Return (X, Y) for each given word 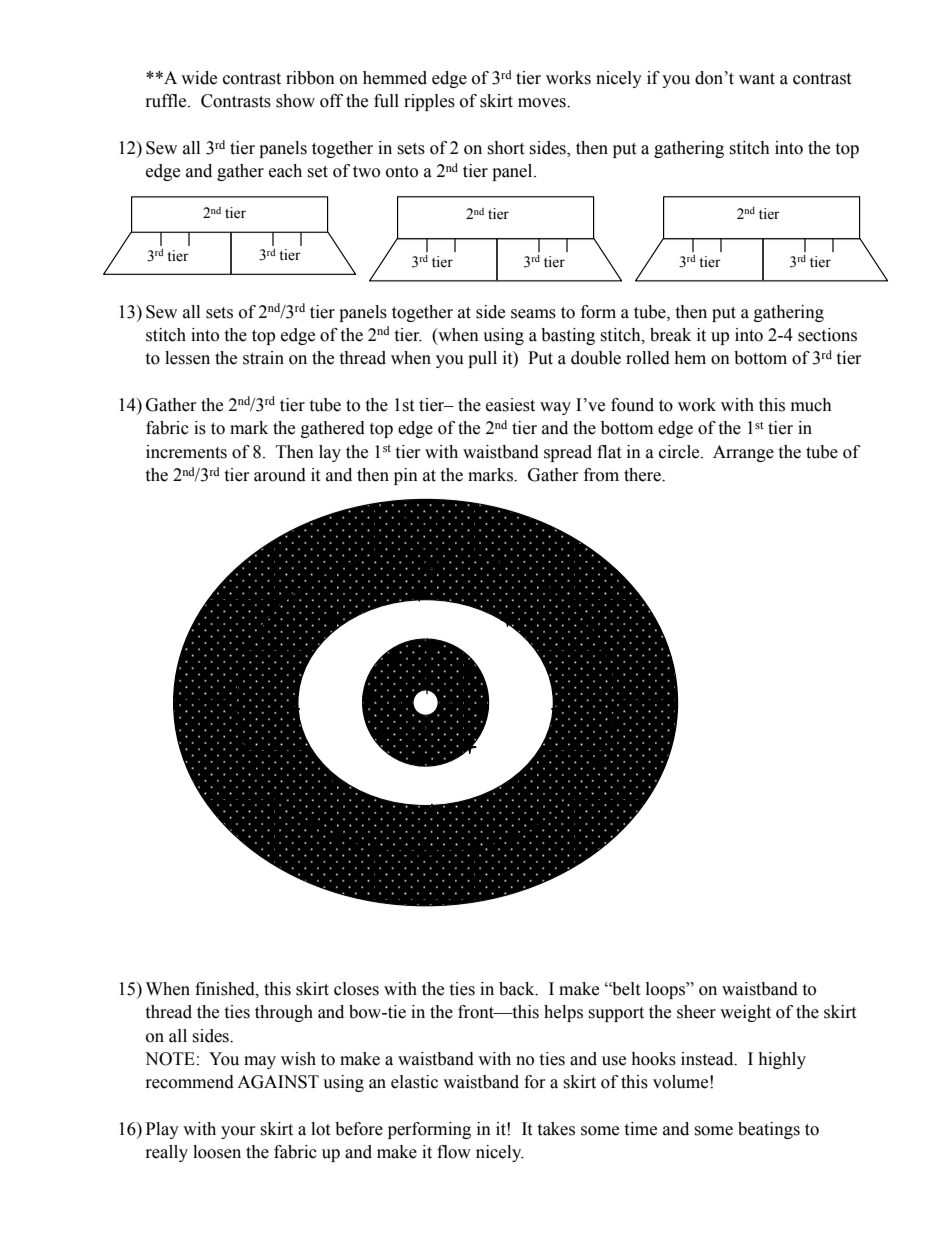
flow (454, 1152)
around (280, 475)
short (505, 148)
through (284, 1013)
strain (263, 358)
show (295, 101)
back (518, 989)
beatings (769, 1130)
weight (745, 1013)
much (811, 405)
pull (482, 359)
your (238, 1132)
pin (406, 476)
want (757, 79)
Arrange (743, 453)
